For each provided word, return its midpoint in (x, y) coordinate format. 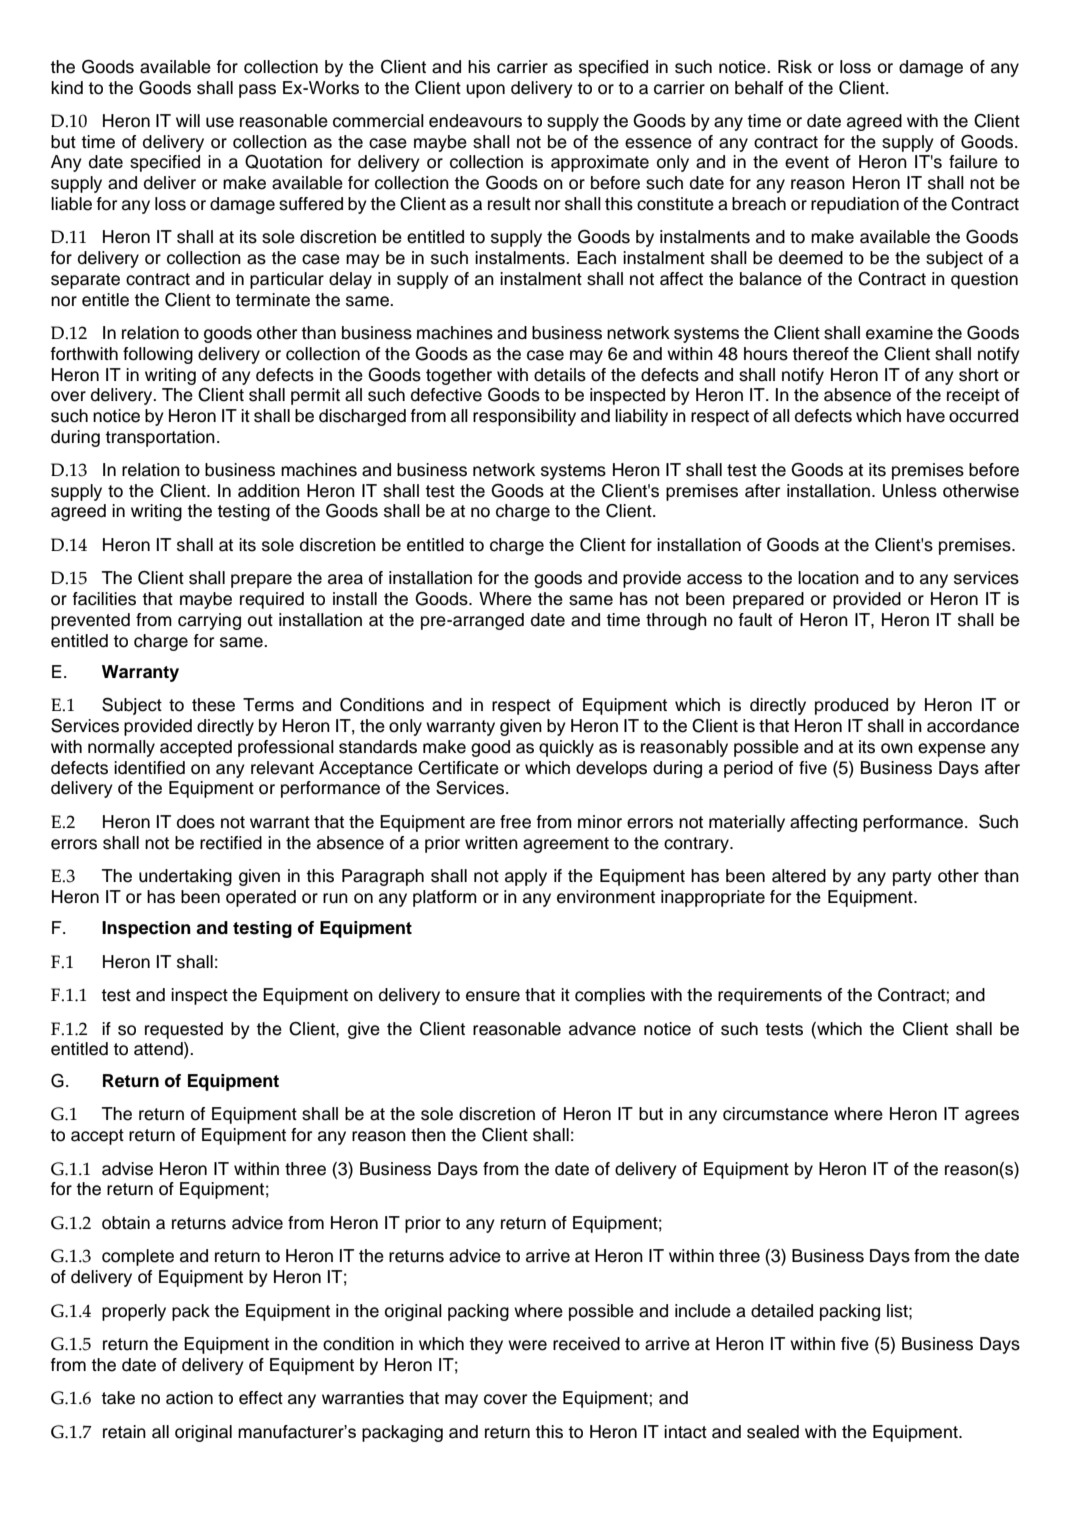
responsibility (524, 417)
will (188, 120)
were (527, 1345)
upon (485, 91)
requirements (770, 996)
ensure (493, 996)
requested (184, 1030)
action (189, 1398)
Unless (910, 491)
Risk (795, 67)
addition (269, 491)
